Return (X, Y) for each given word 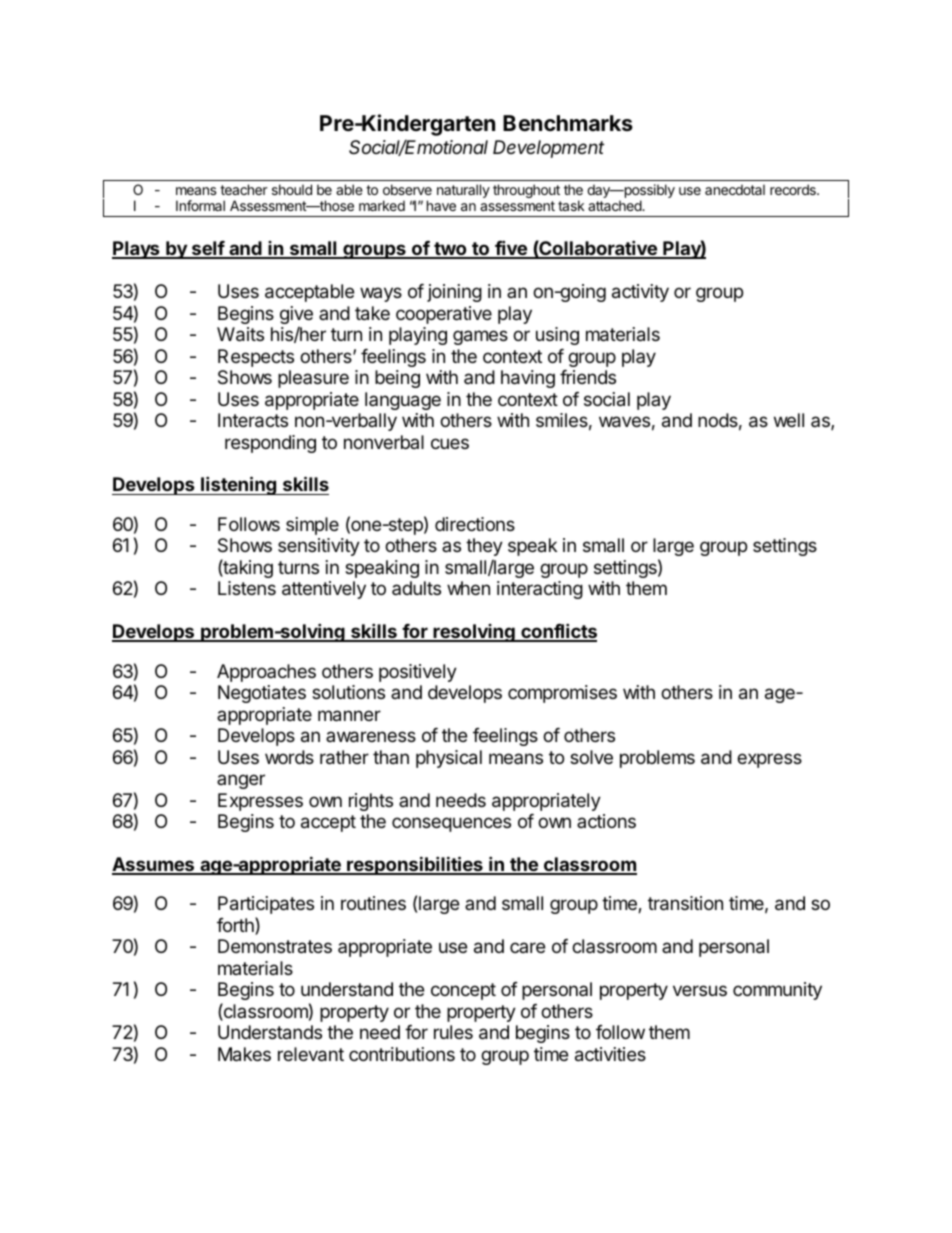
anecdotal (735, 189)
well (789, 420)
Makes (244, 1054)
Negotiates (262, 694)
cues (450, 443)
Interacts (253, 420)
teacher (244, 189)
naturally (463, 191)
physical (449, 759)
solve (591, 757)
